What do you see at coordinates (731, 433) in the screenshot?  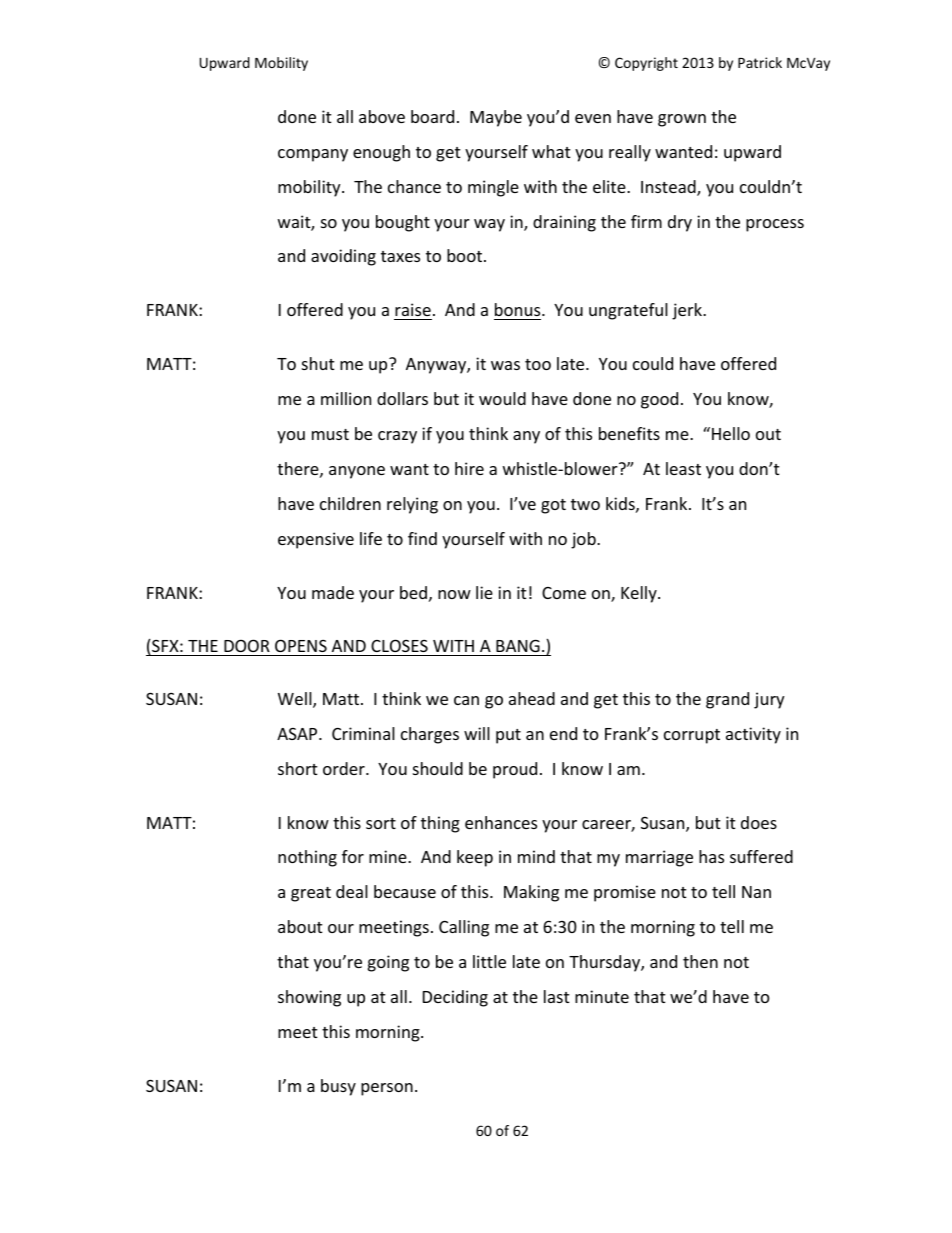 I see `Hello` at bounding box center [731, 433].
